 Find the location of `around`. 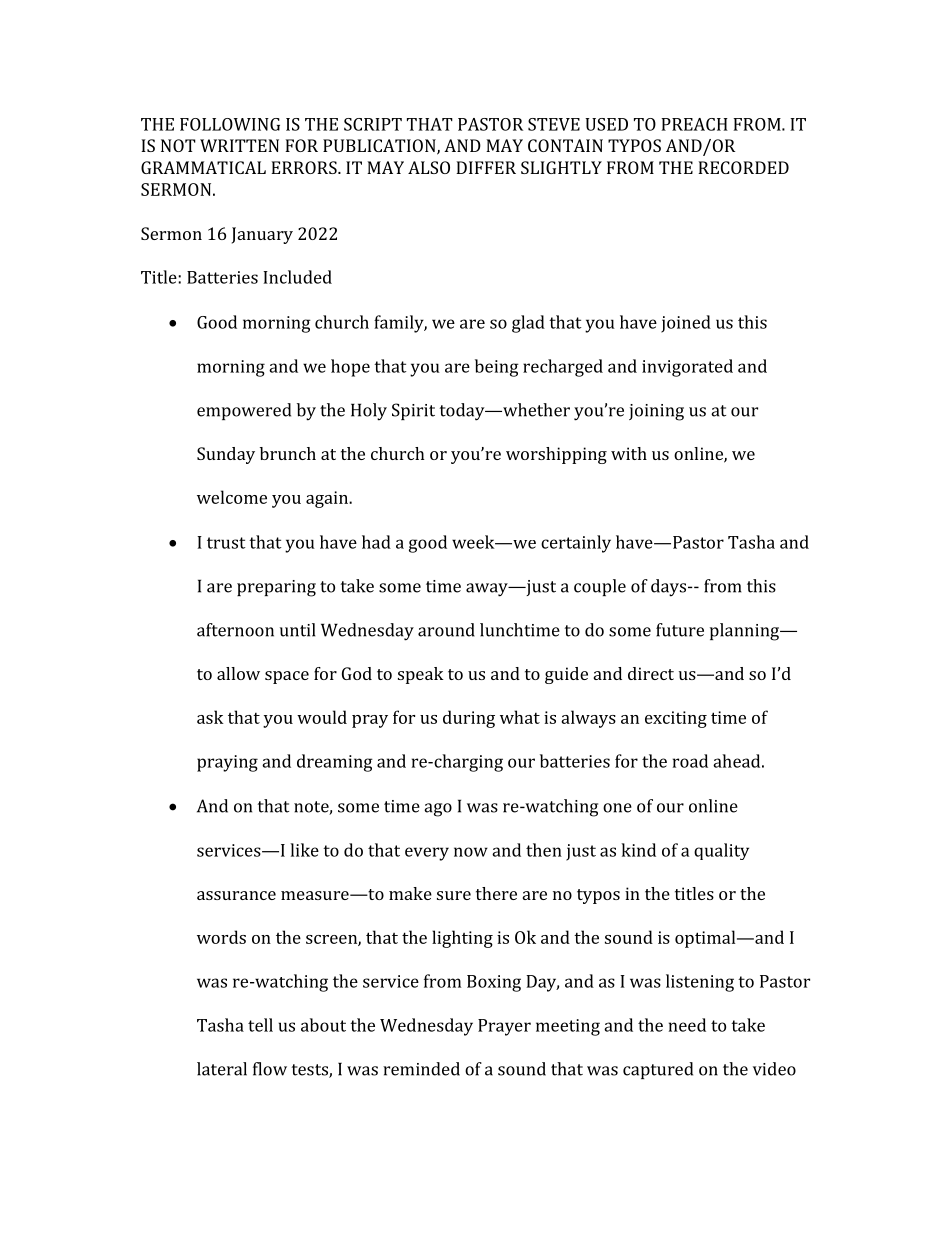

around is located at coordinates (446, 630).
